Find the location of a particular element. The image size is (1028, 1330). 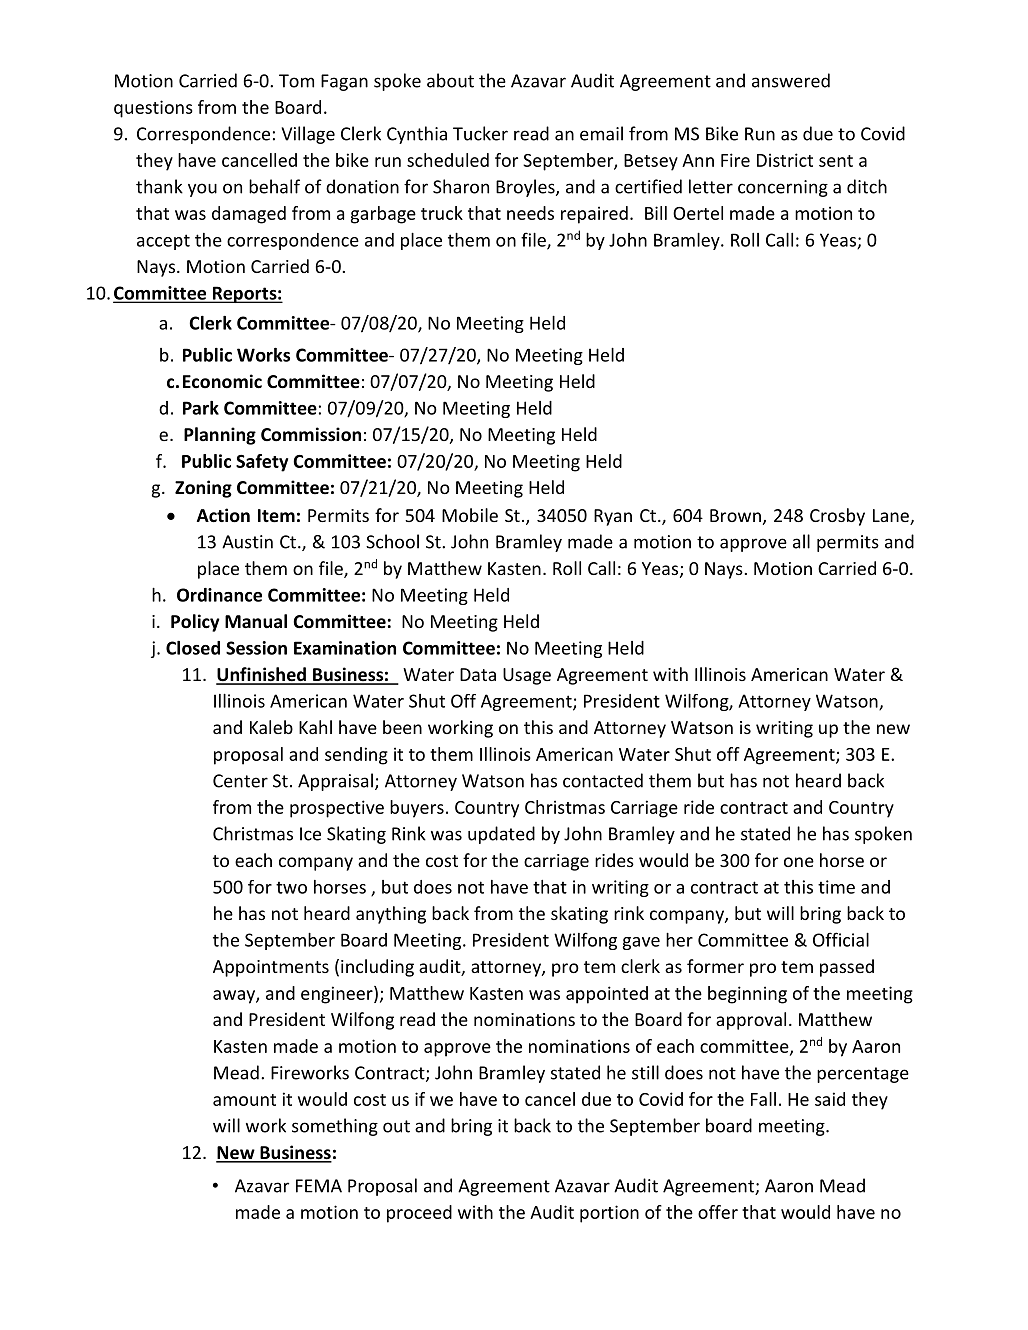

answered is located at coordinates (791, 80).
